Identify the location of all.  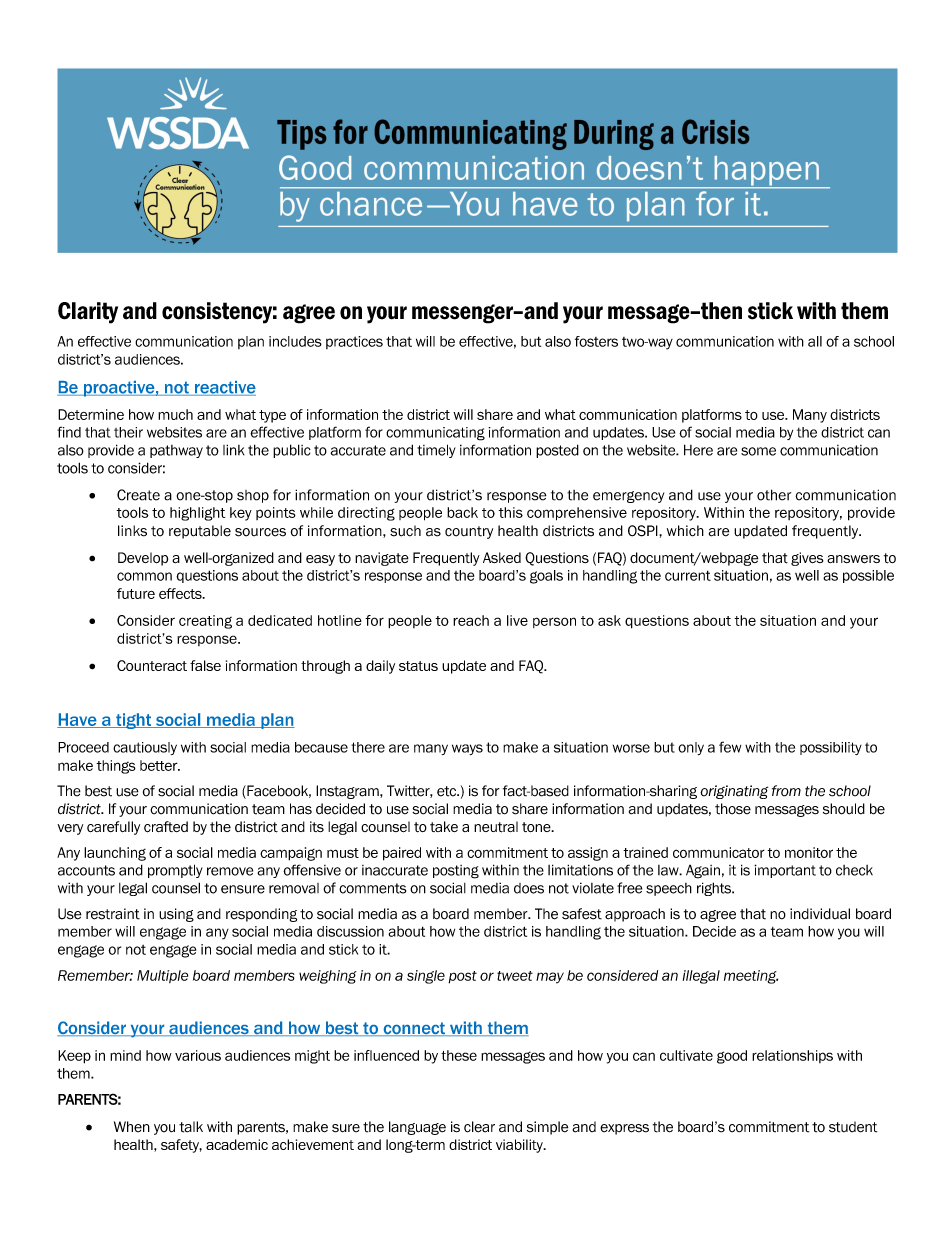
(815, 341).
